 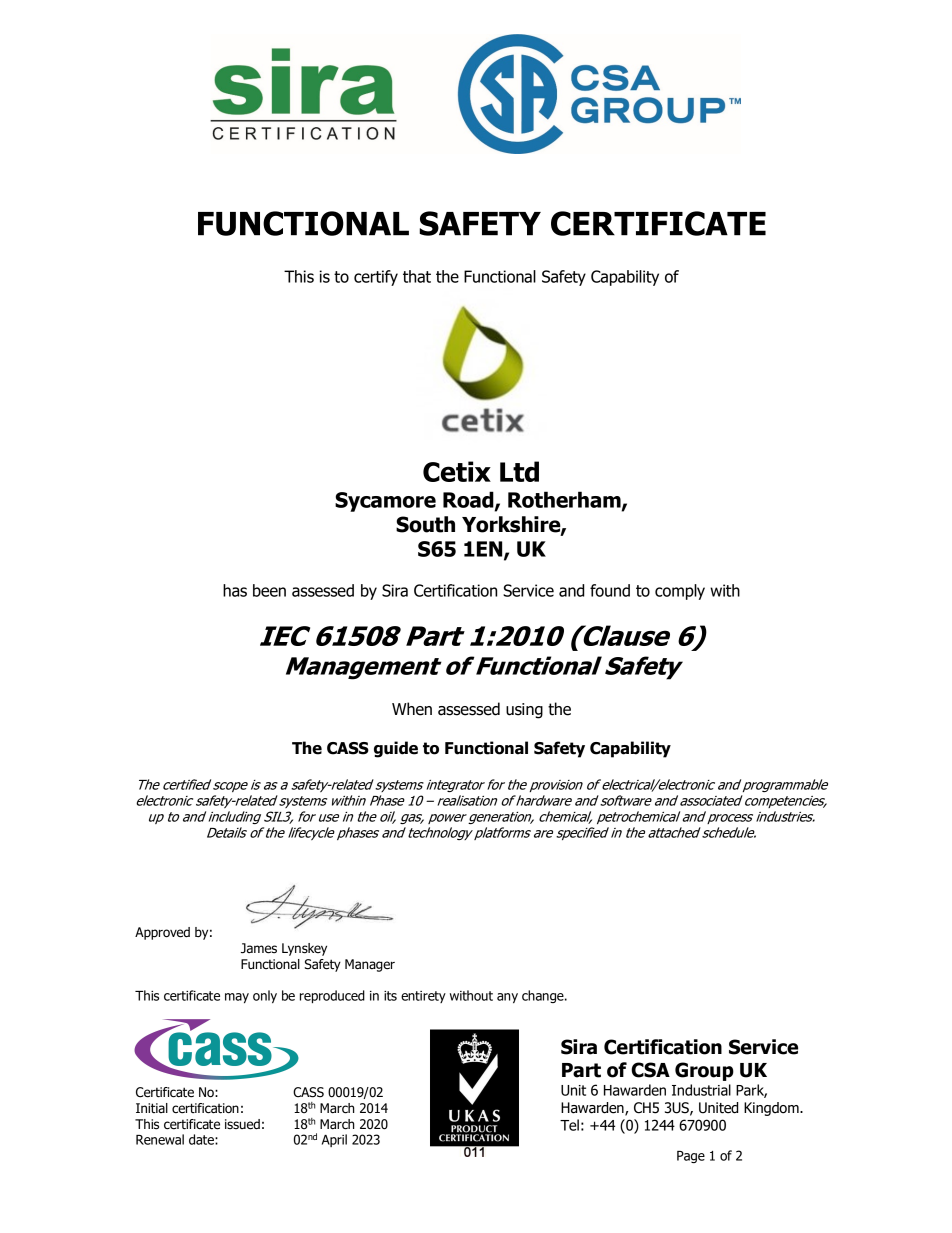 What do you see at coordinates (417, 276) in the screenshot?
I see `that` at bounding box center [417, 276].
